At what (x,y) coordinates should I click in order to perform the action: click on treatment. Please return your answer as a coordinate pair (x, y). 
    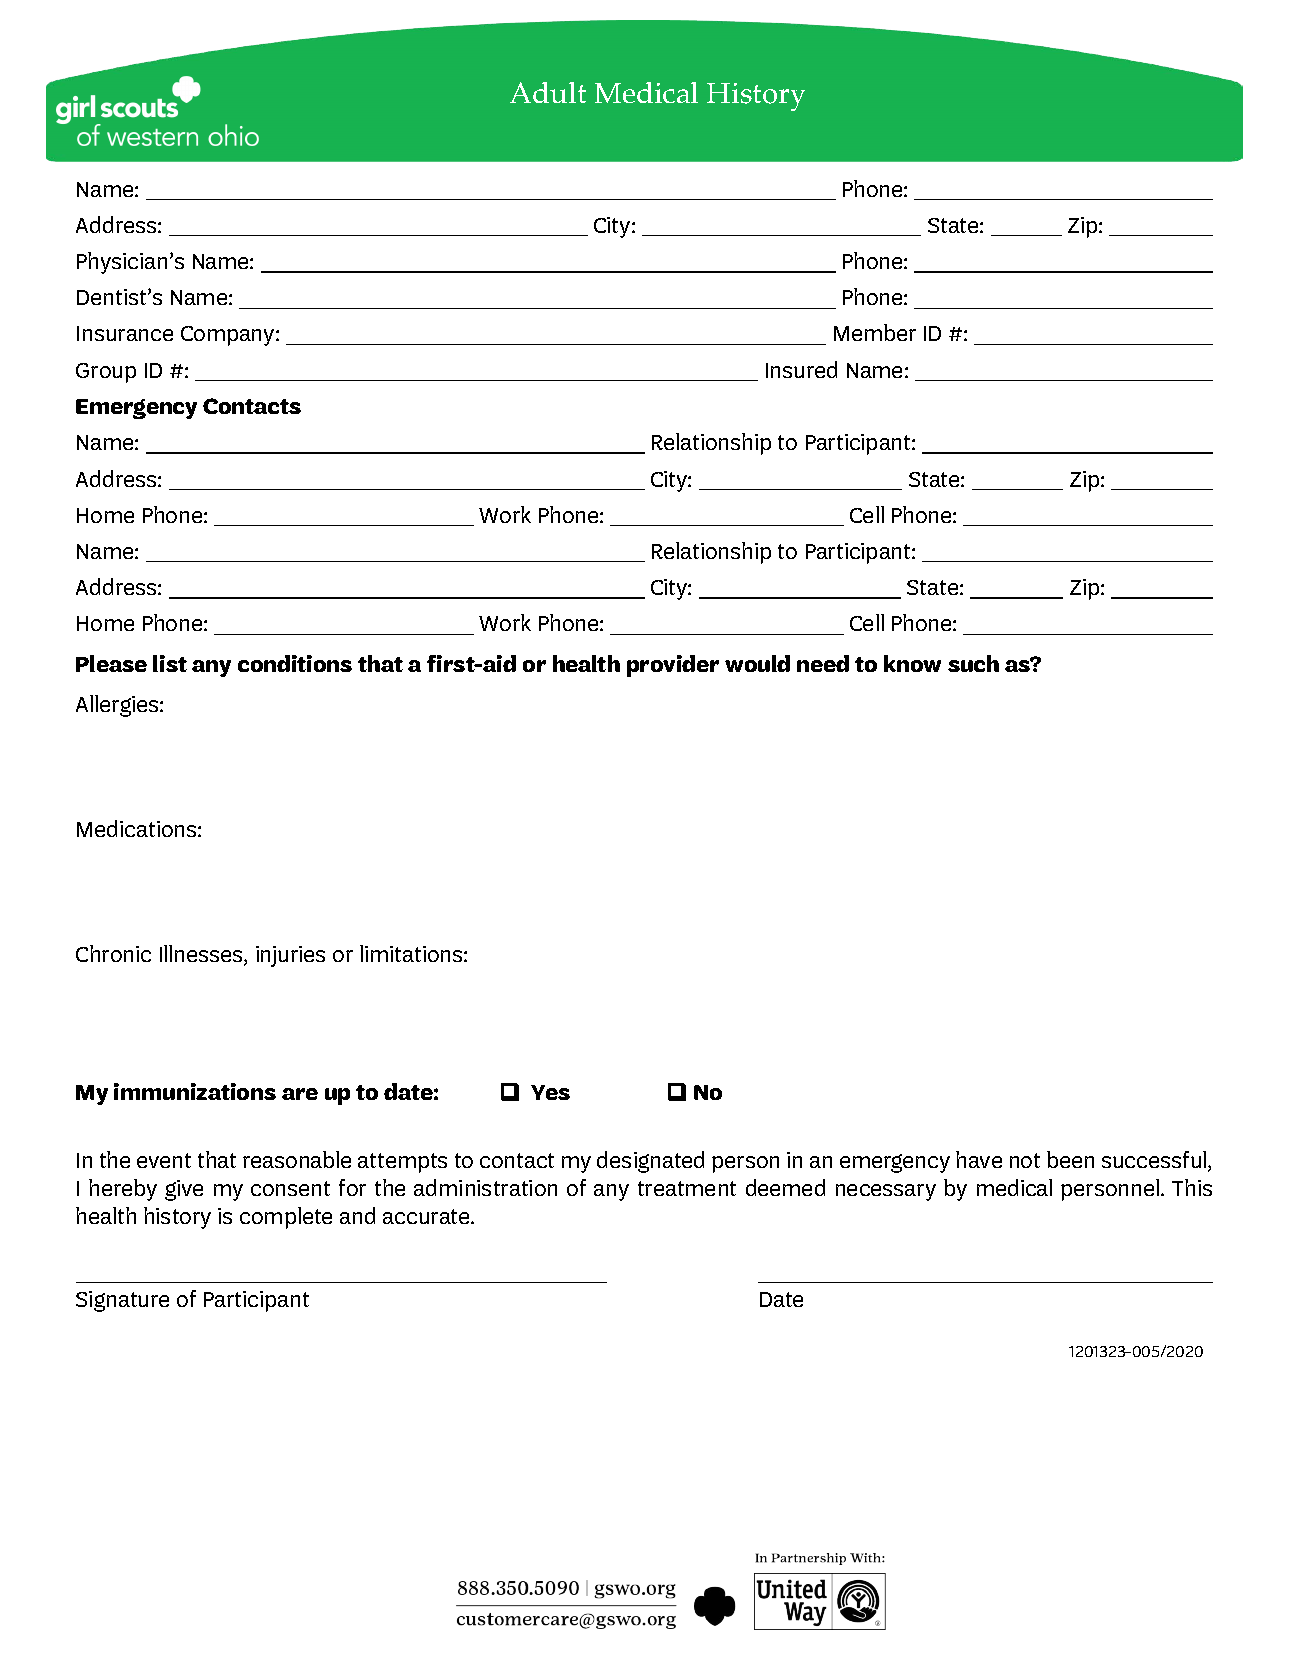
    Looking at the image, I should click on (687, 1188).
